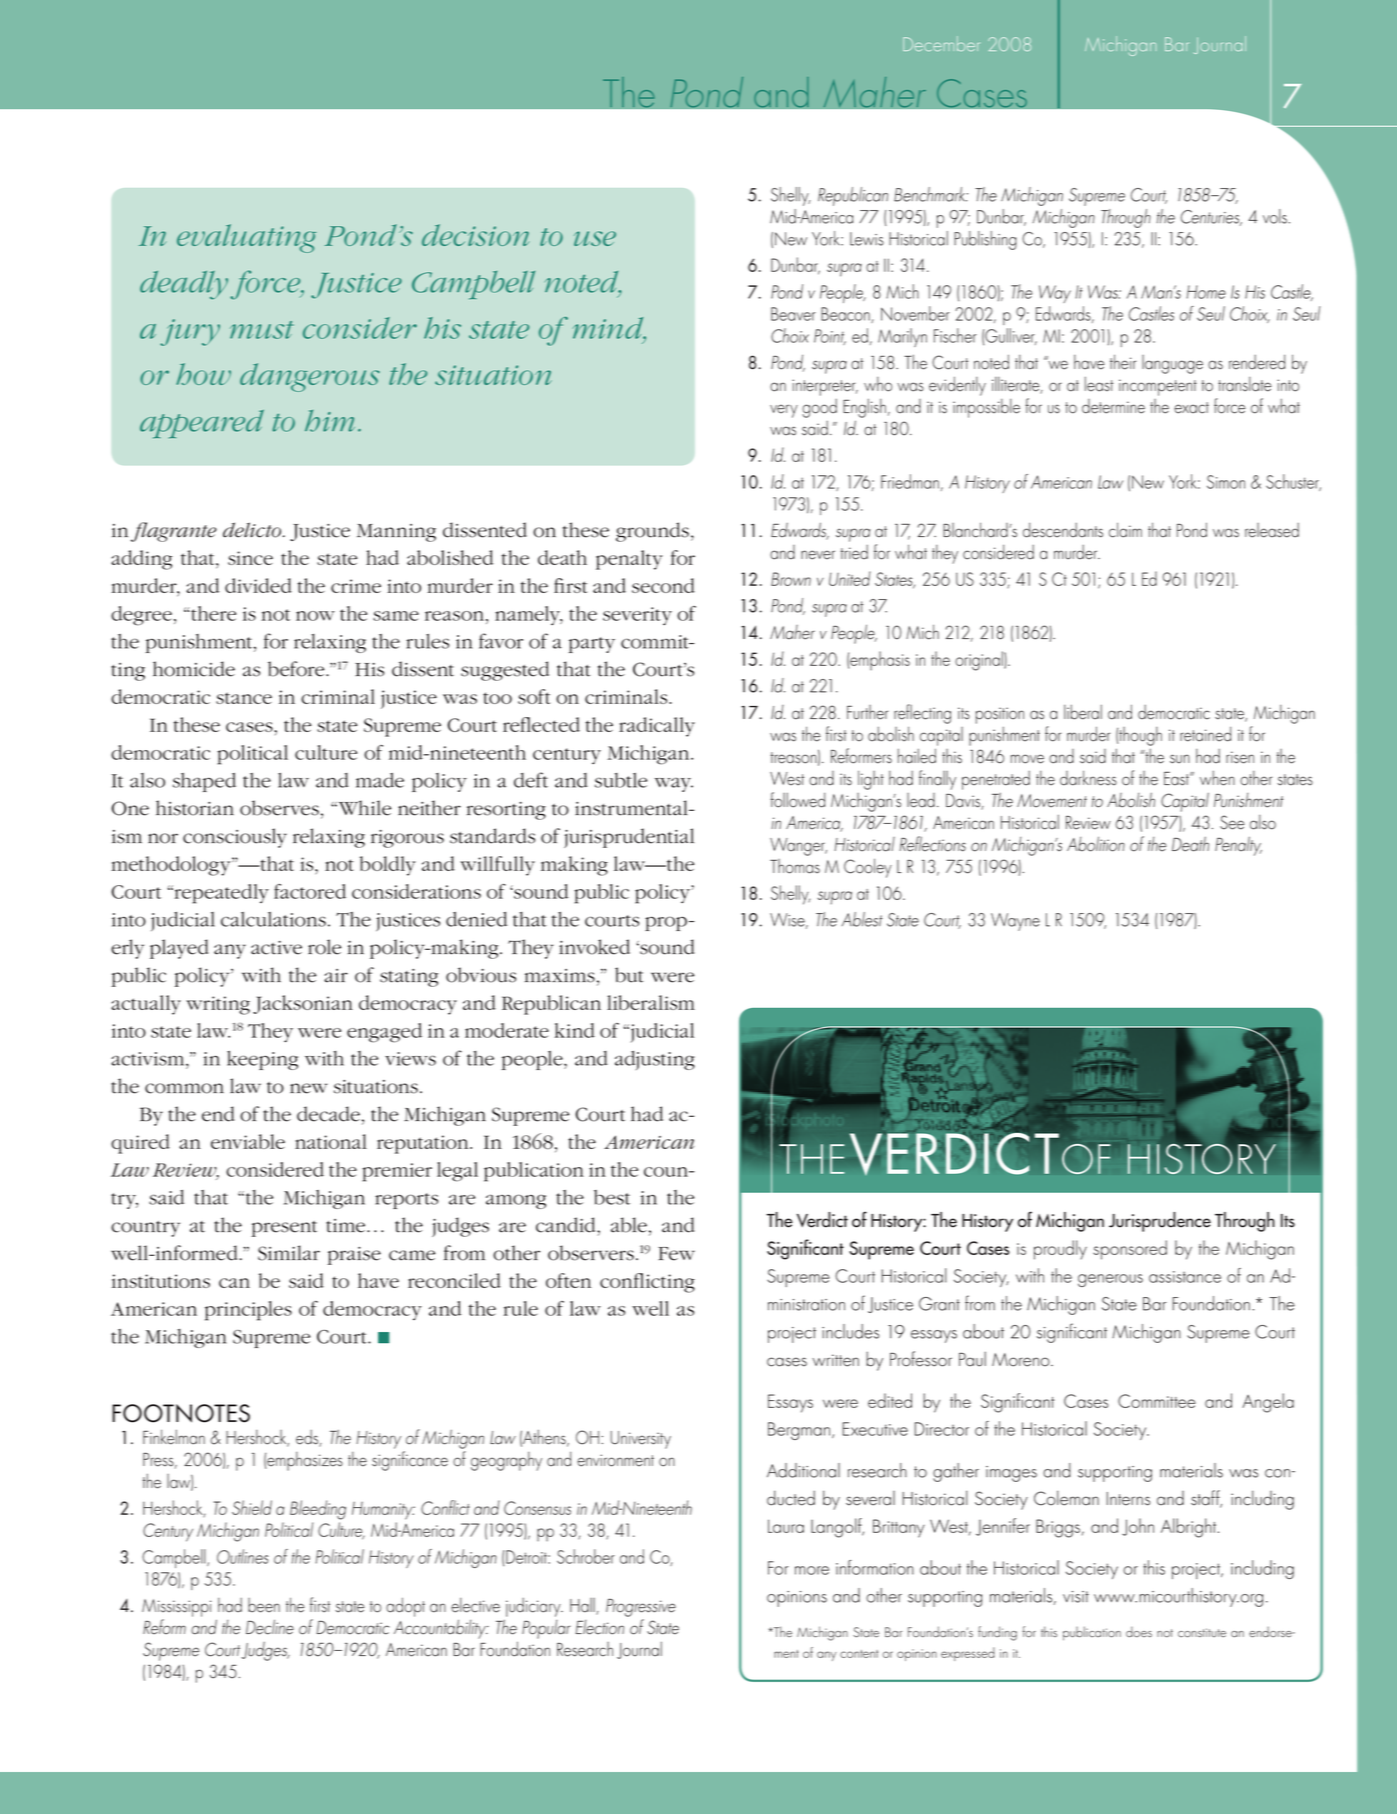 The width and height of the document is (1397, 1814). I want to click on Thomas, so click(795, 866).
